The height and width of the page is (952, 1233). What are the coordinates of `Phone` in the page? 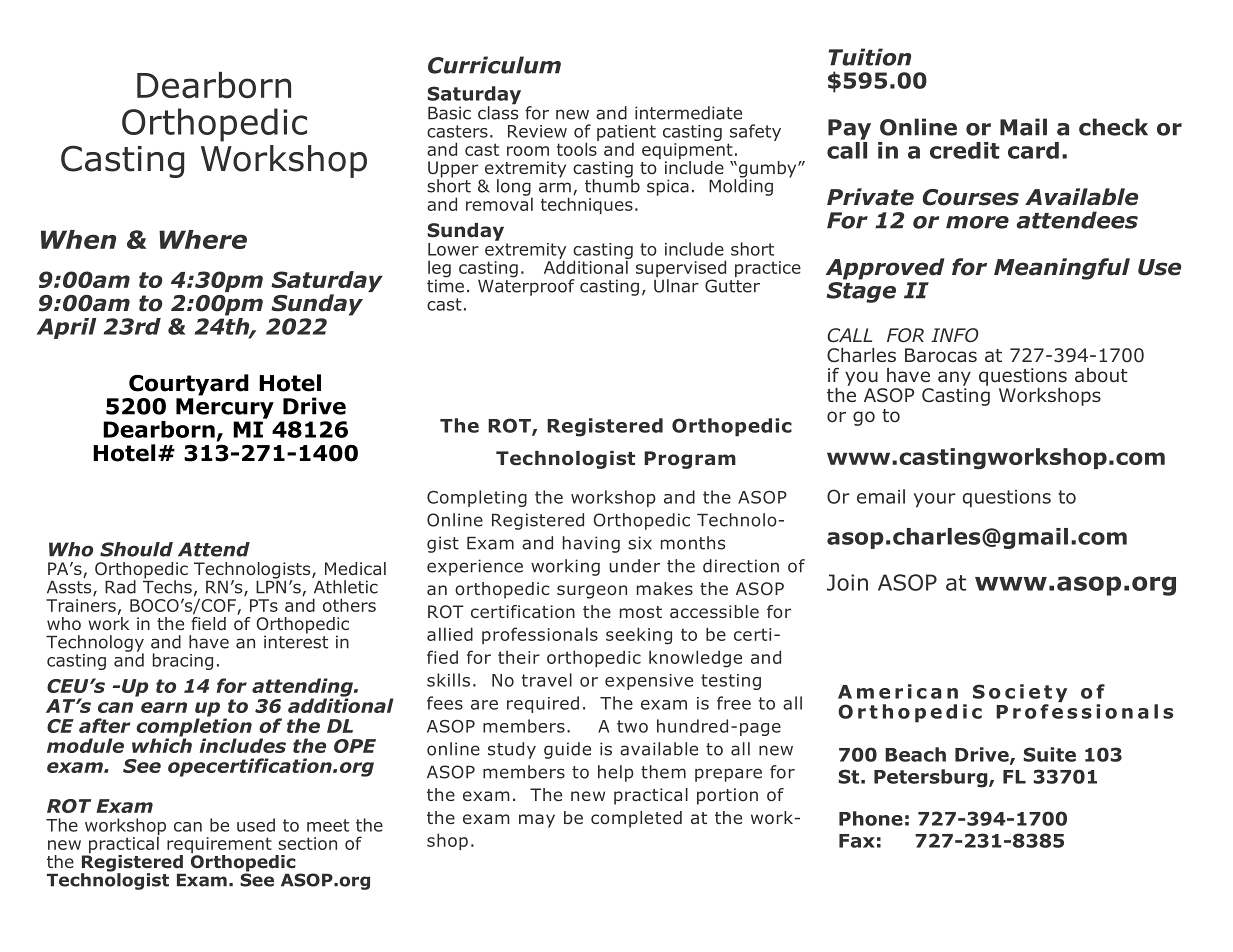 It's located at (871, 818).
